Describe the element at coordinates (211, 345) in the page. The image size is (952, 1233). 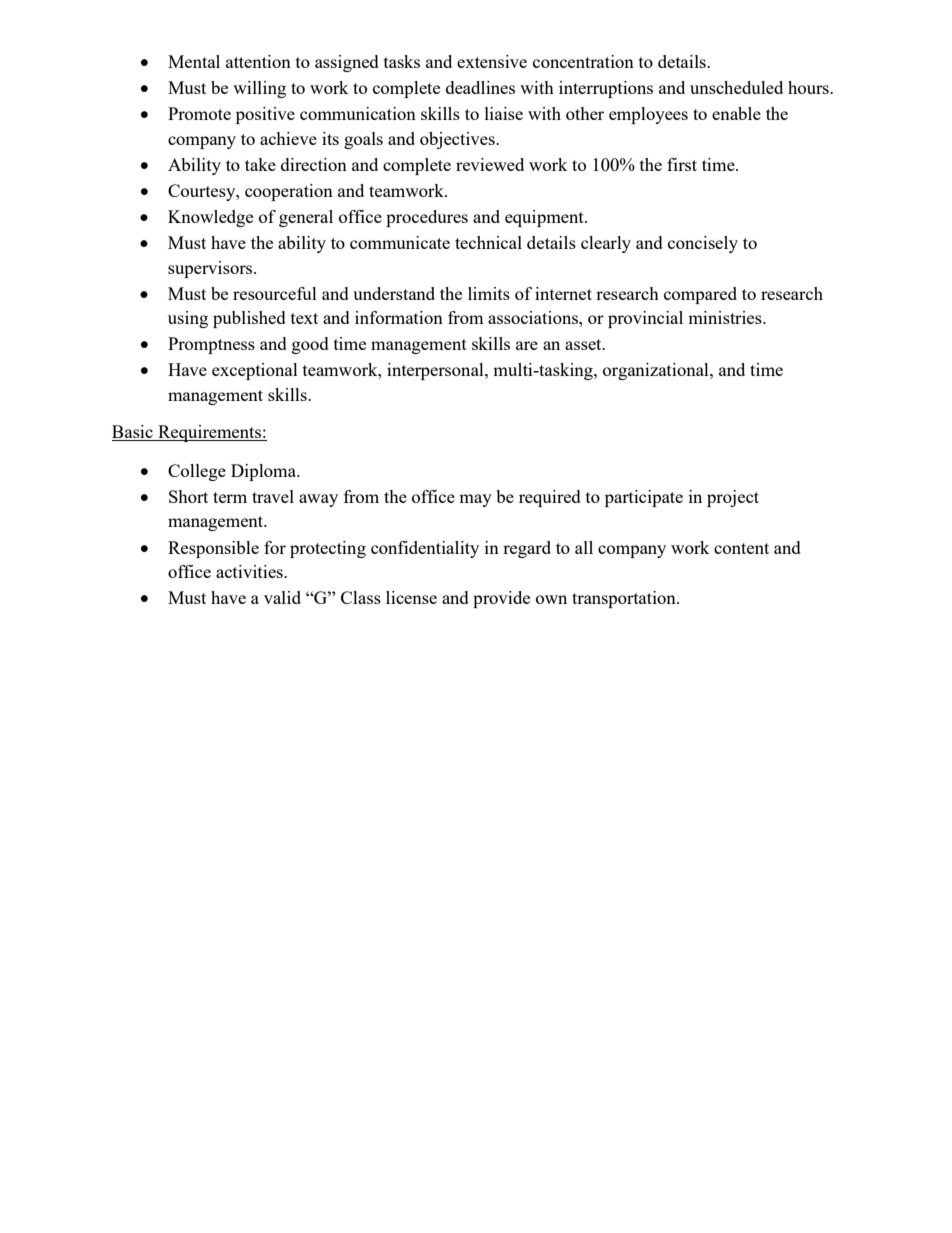
I see `Promptness` at that location.
